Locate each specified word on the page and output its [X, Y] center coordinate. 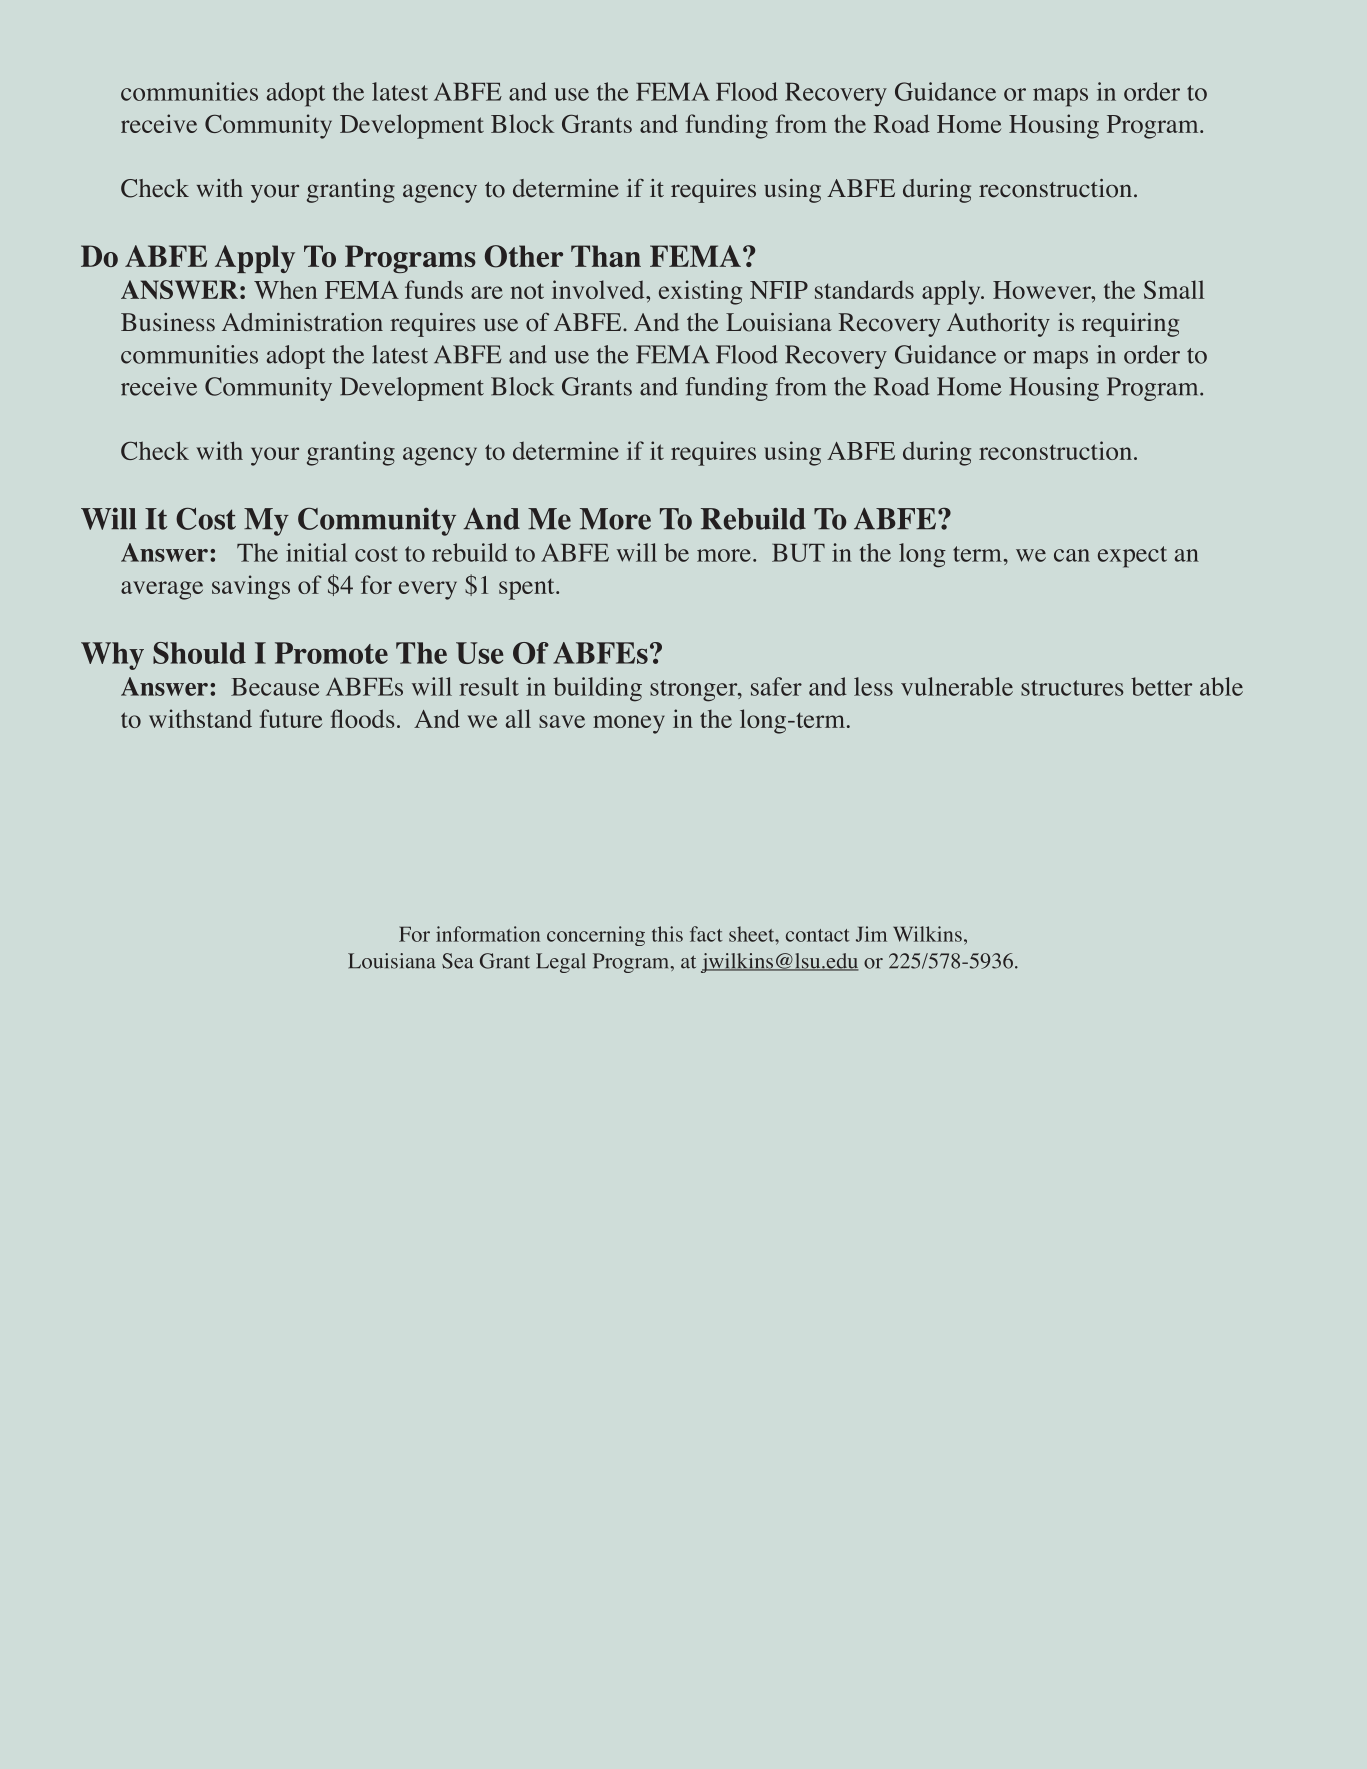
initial [316, 552]
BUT [798, 553]
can [1072, 555]
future [291, 718]
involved [599, 289]
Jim [871, 934]
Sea [458, 961]
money [629, 724]
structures [1072, 688]
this [667, 934]
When [285, 290]
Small [1174, 289]
